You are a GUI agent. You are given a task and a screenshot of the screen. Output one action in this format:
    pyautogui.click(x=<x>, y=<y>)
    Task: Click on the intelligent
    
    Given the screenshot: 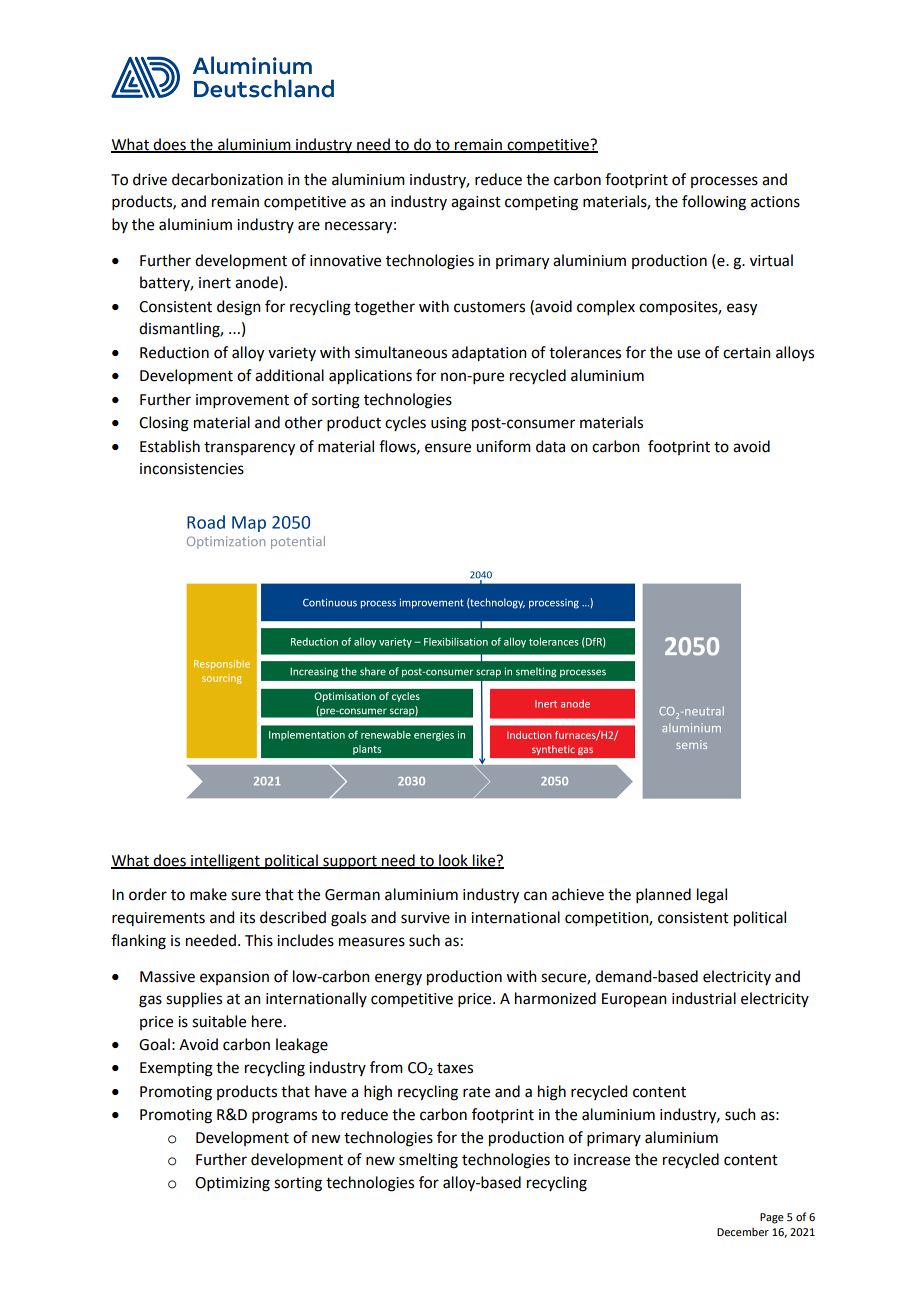 What is the action you would take?
    pyautogui.click(x=225, y=862)
